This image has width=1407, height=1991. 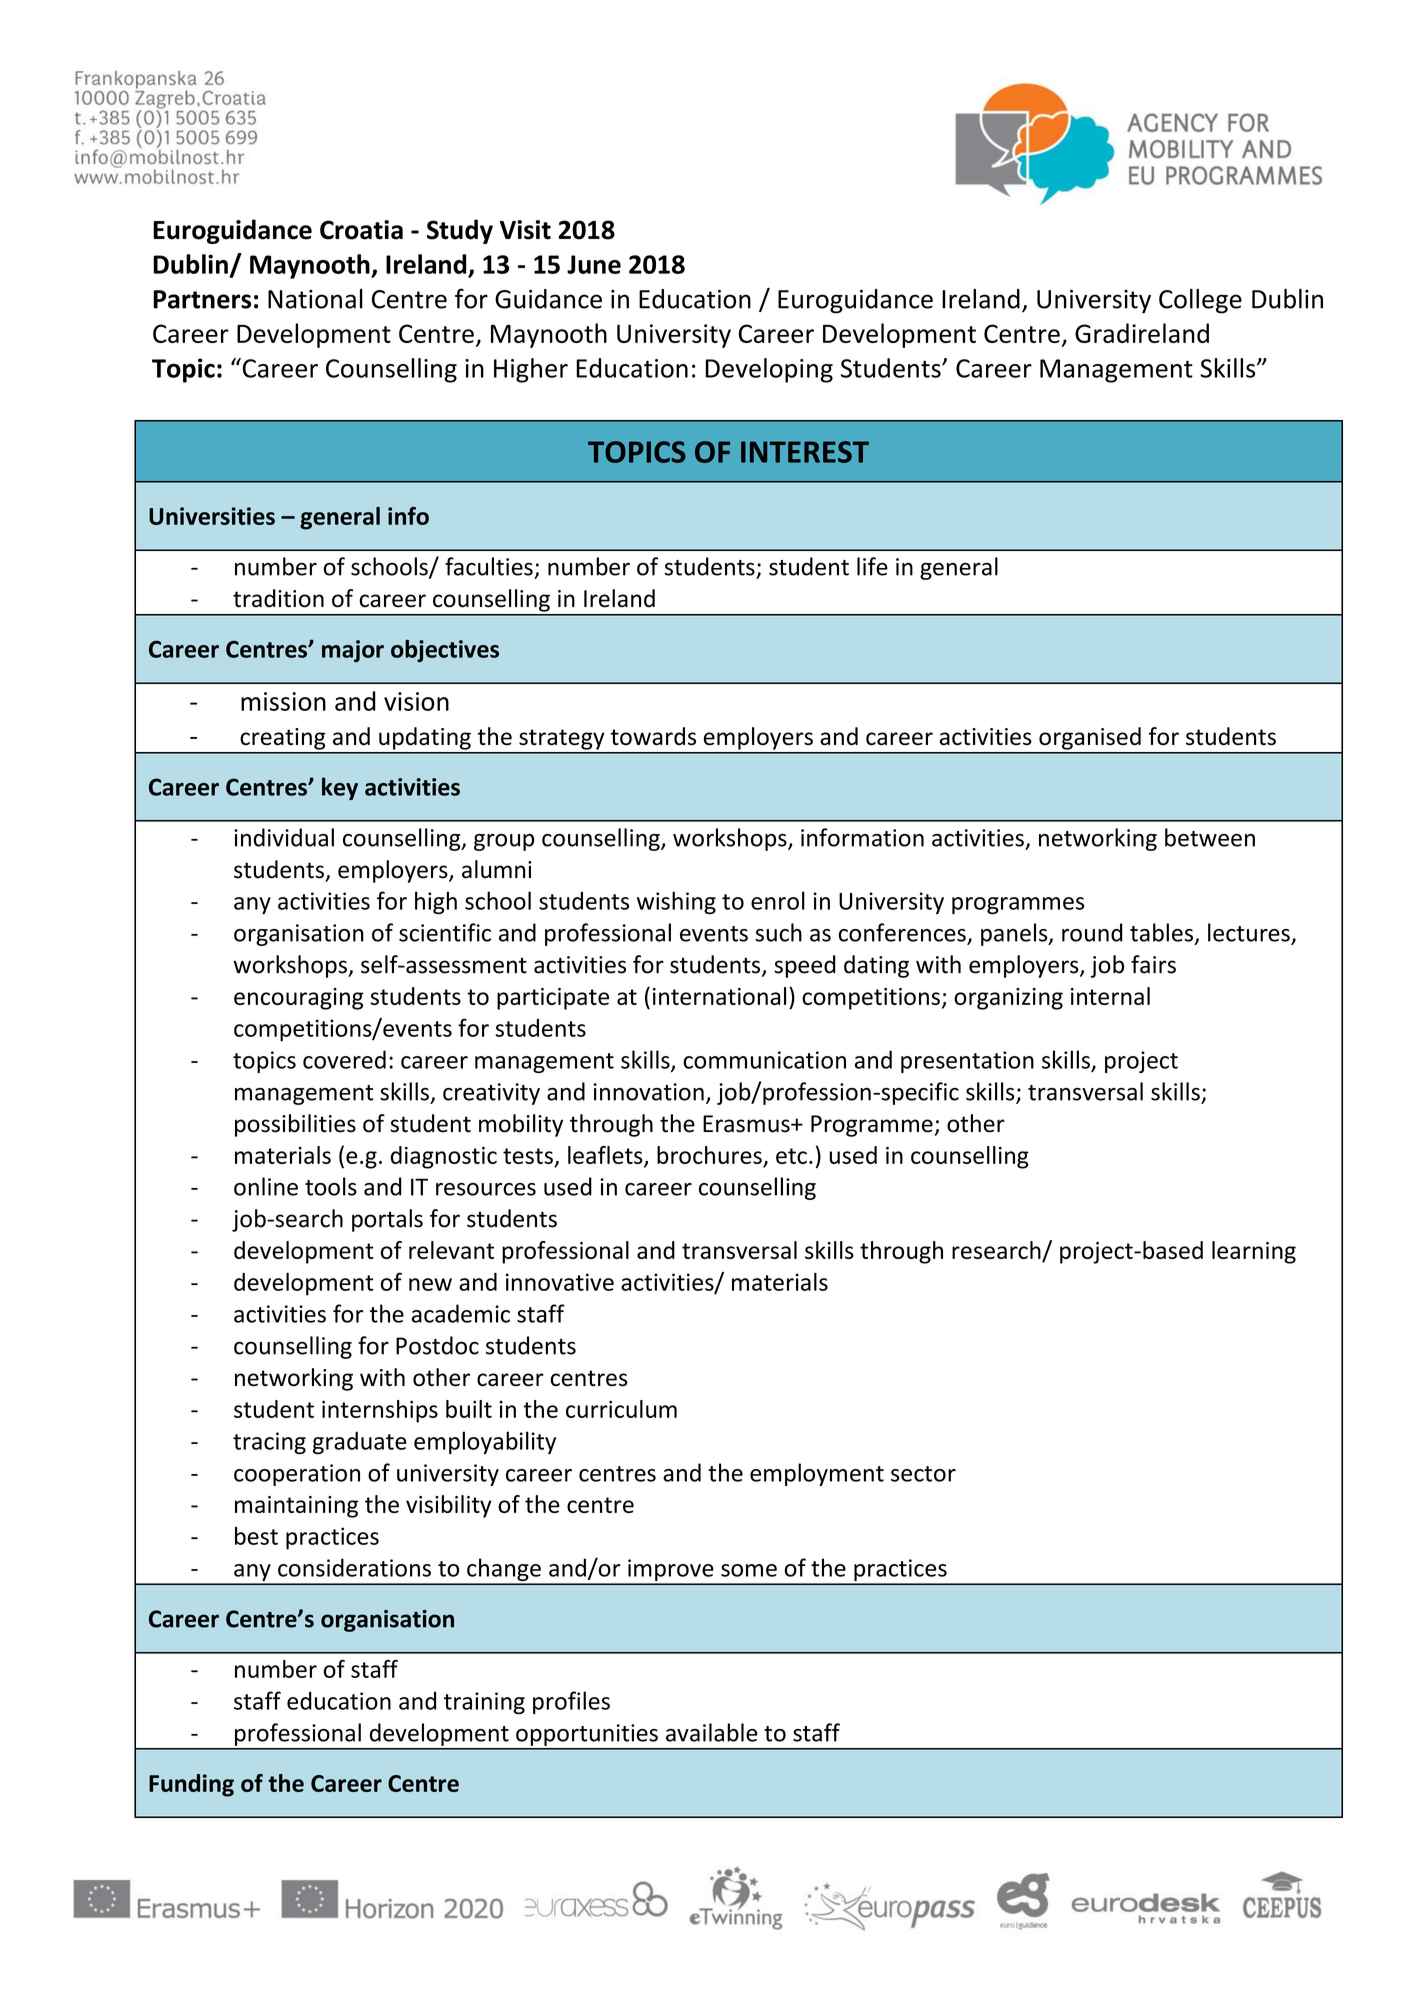 What do you see at coordinates (191, 1785) in the image?
I see `Funding` at bounding box center [191, 1785].
